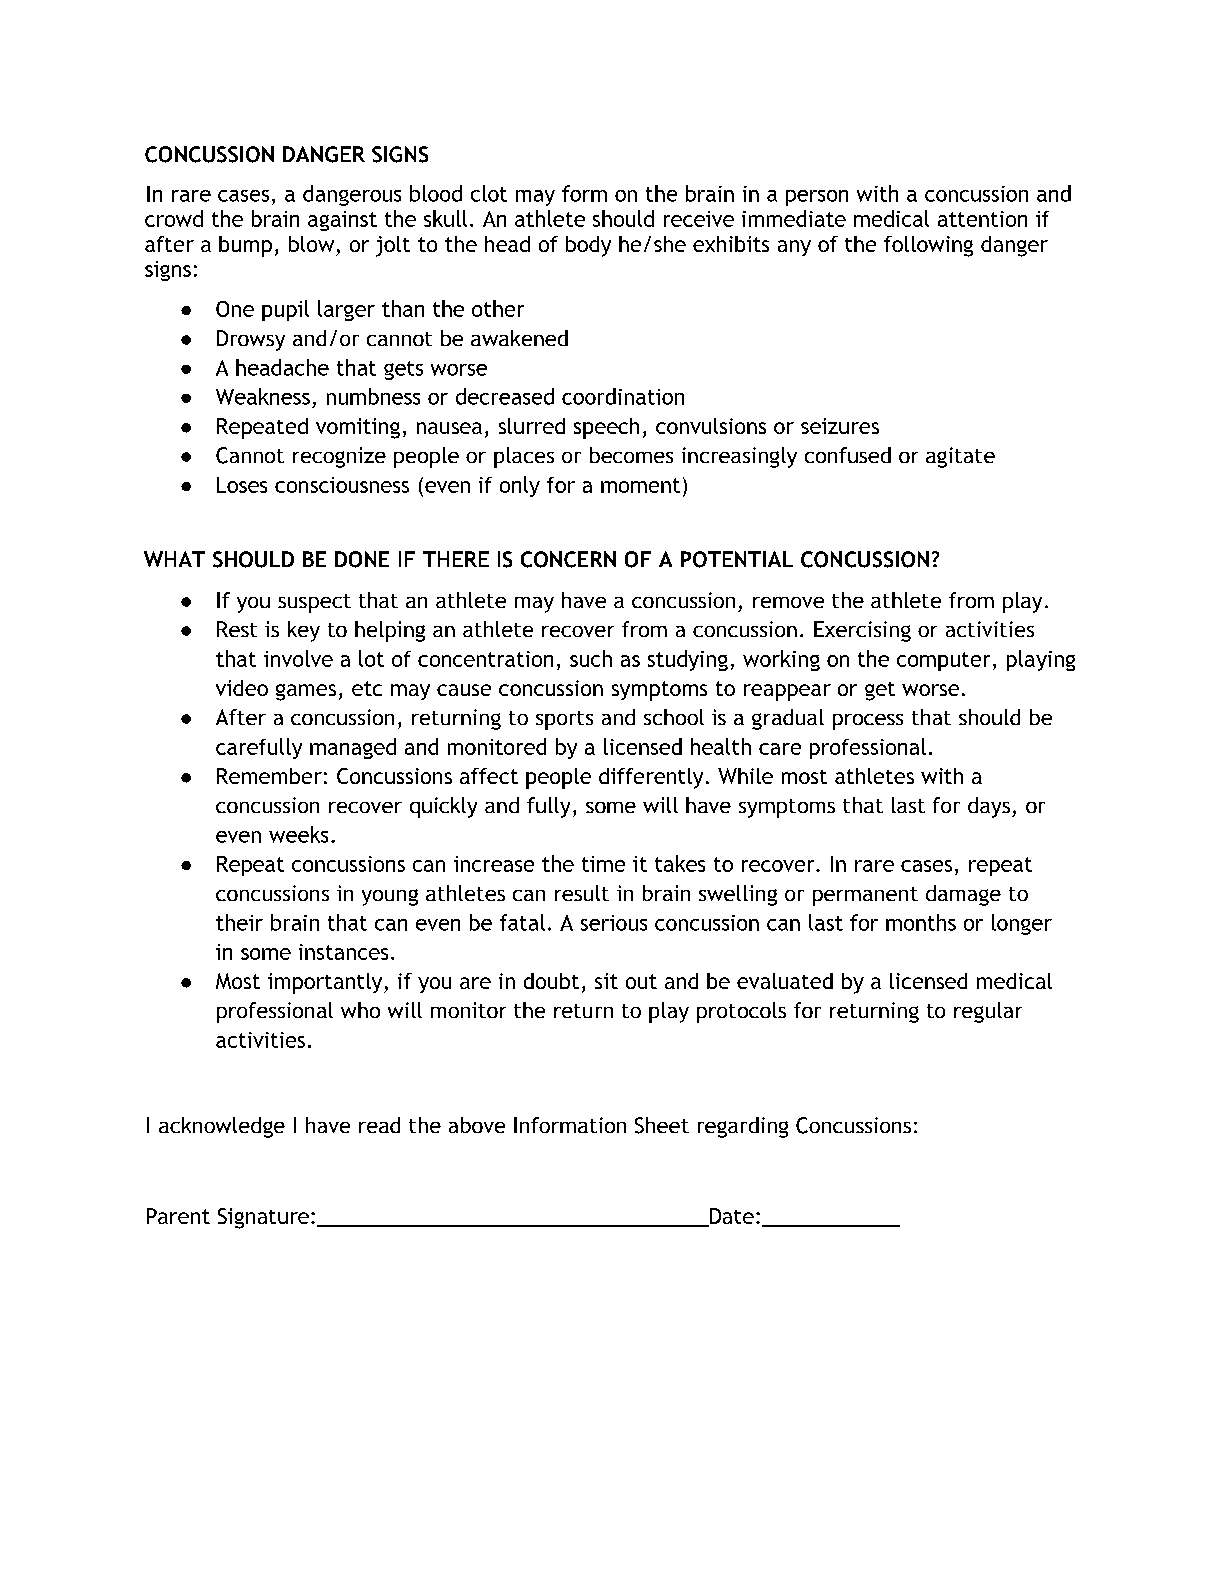 This image has width=1221, height=1580. What do you see at coordinates (245, 246) in the image?
I see `bump` at bounding box center [245, 246].
